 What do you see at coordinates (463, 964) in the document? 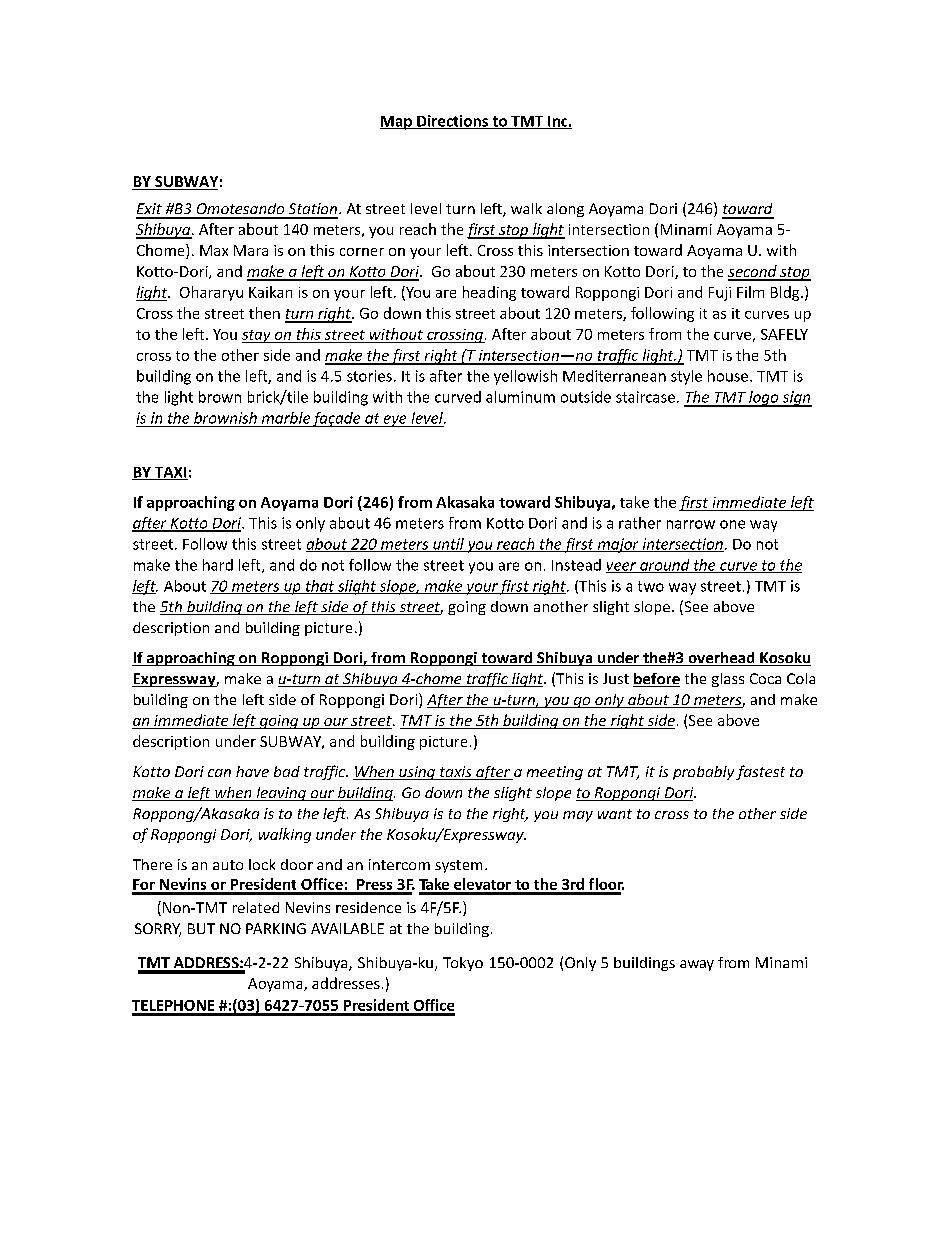
I see `Tokyo` at bounding box center [463, 964].
